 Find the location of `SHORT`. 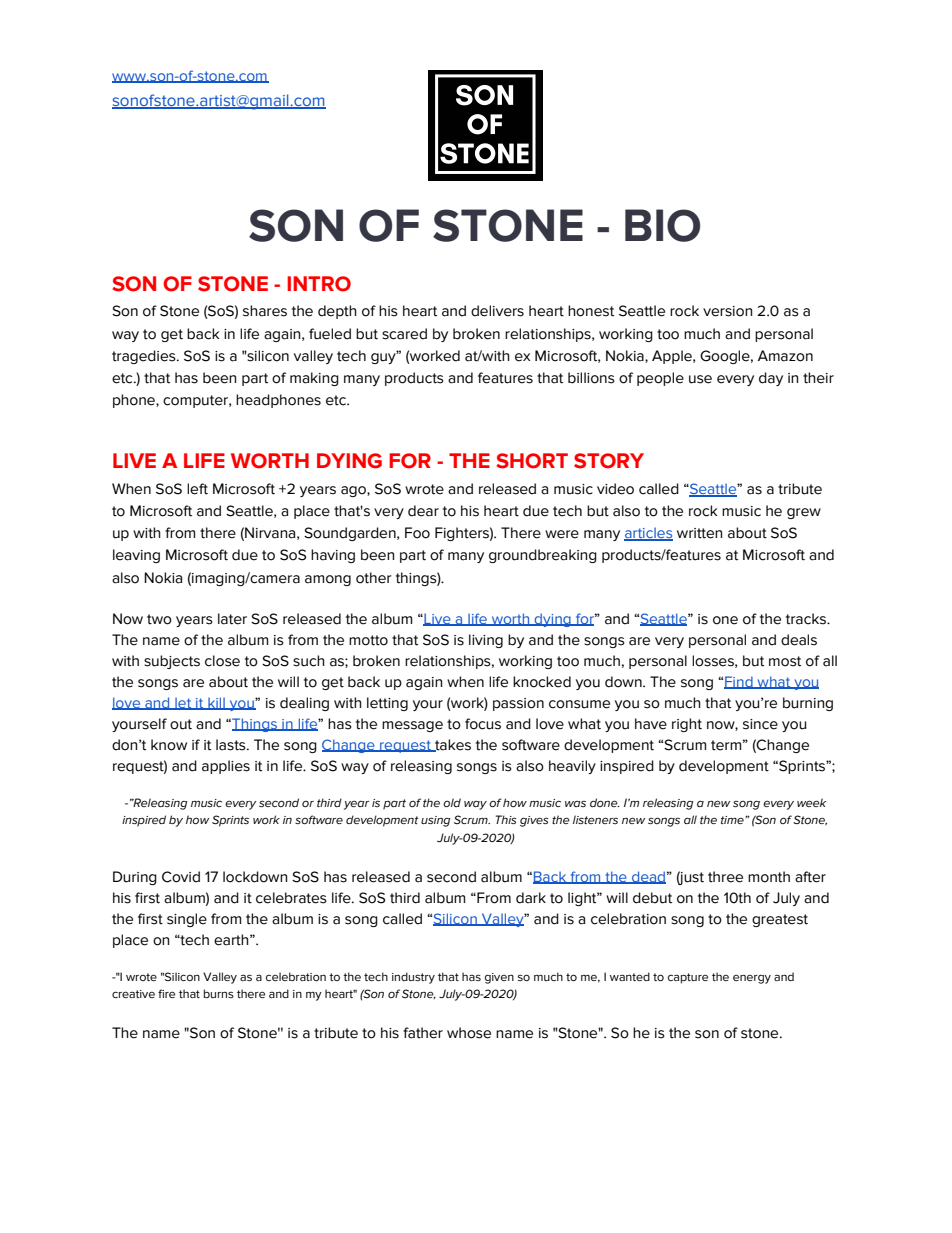

SHORT is located at coordinates (532, 461).
